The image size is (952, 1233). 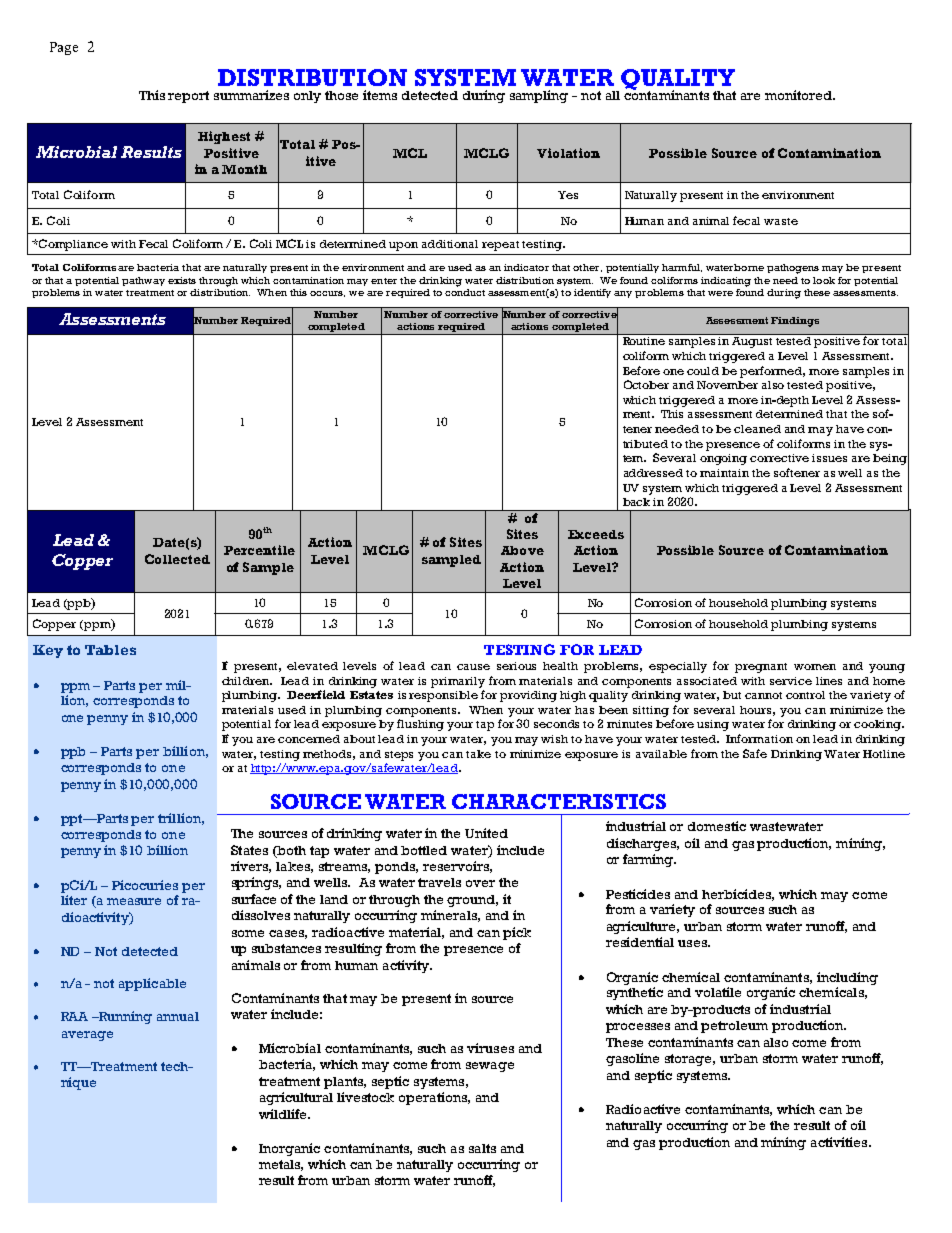 What do you see at coordinates (646, 384) in the screenshot?
I see `October` at bounding box center [646, 384].
